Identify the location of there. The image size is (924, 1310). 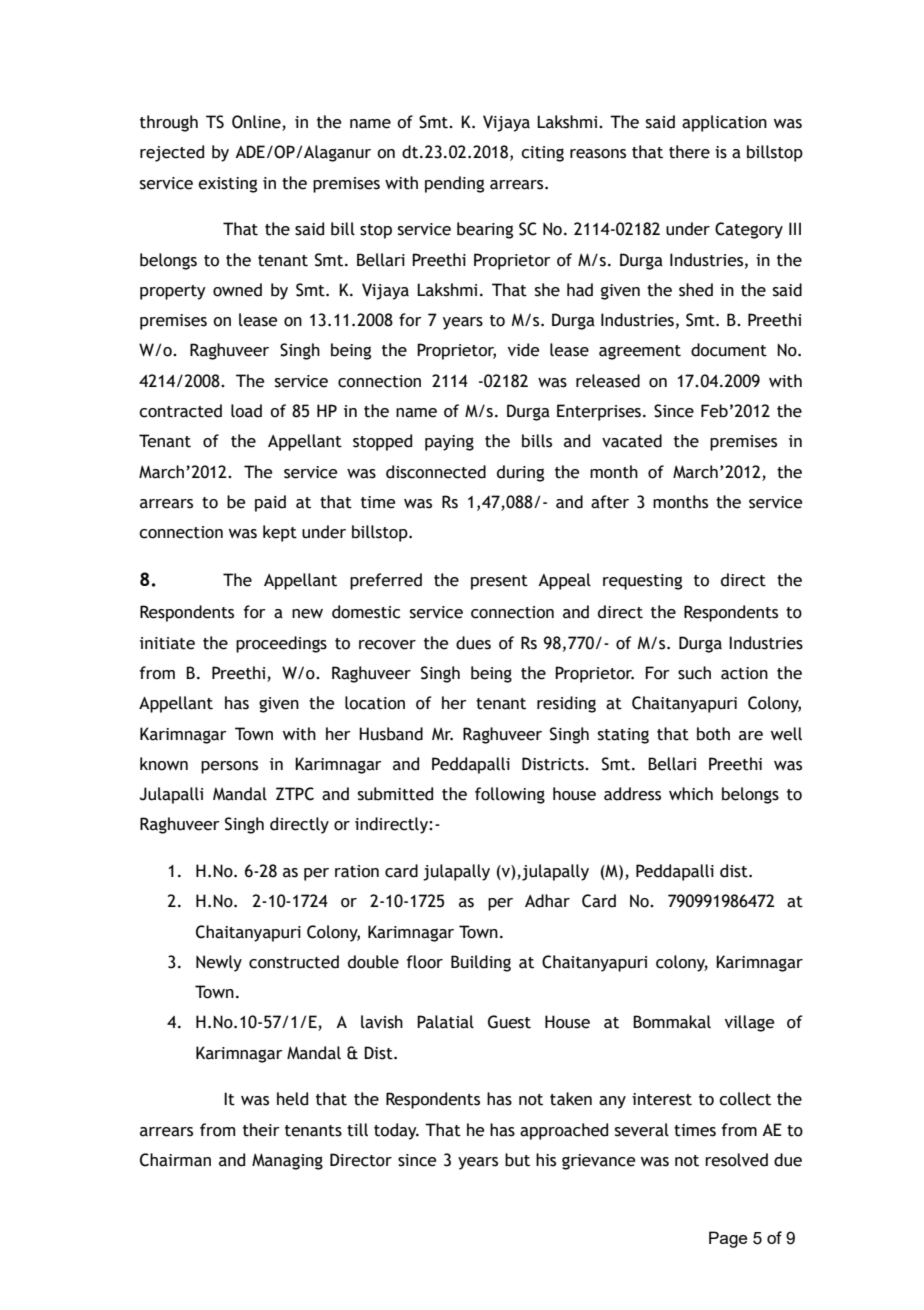
(689, 152).
